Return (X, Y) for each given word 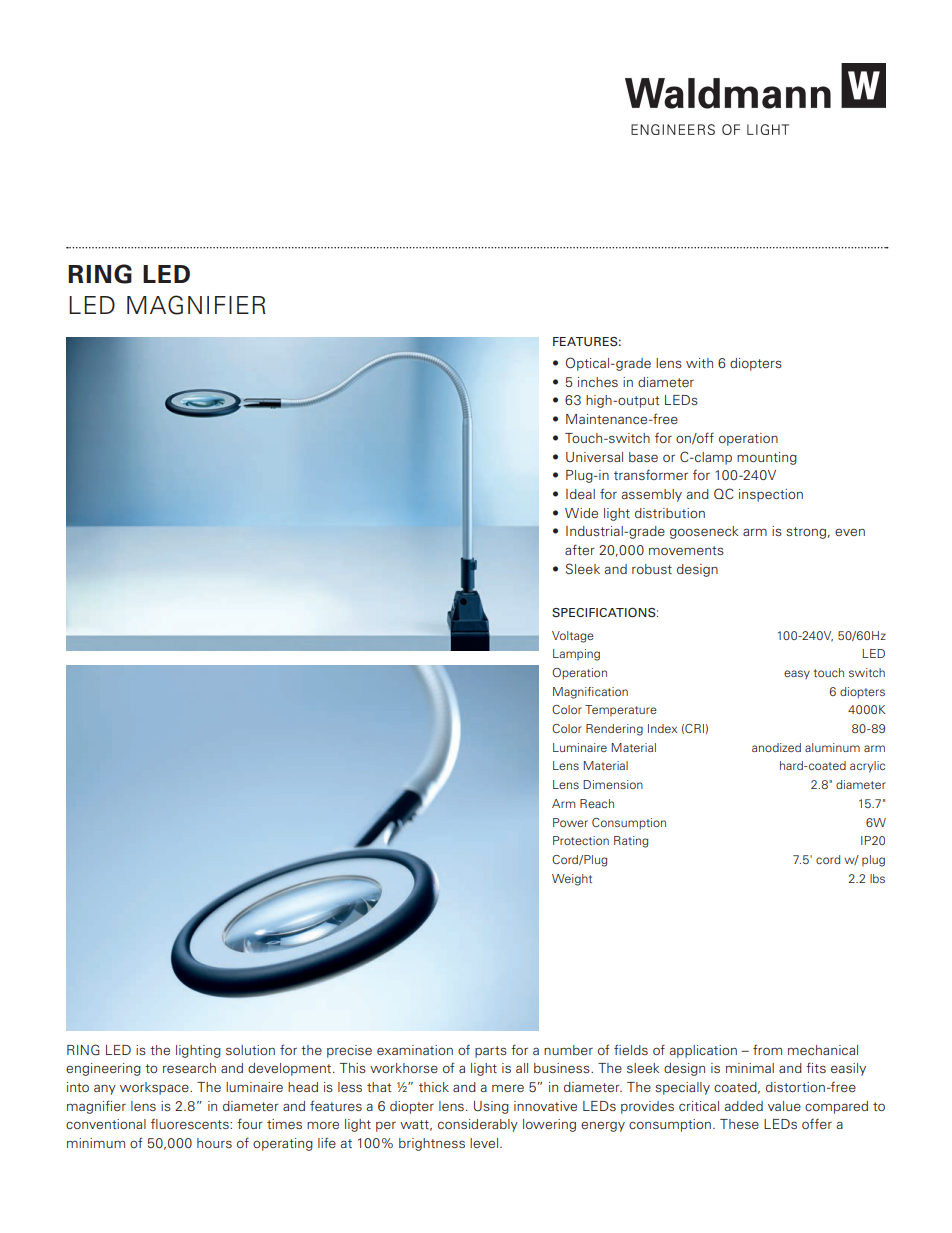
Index (662, 728)
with (699, 363)
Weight (572, 880)
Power (570, 822)
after (580, 549)
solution (250, 1050)
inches (598, 382)
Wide (581, 513)
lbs (877, 878)
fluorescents (191, 1124)
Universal (594, 457)
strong (806, 533)
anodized (776, 747)
